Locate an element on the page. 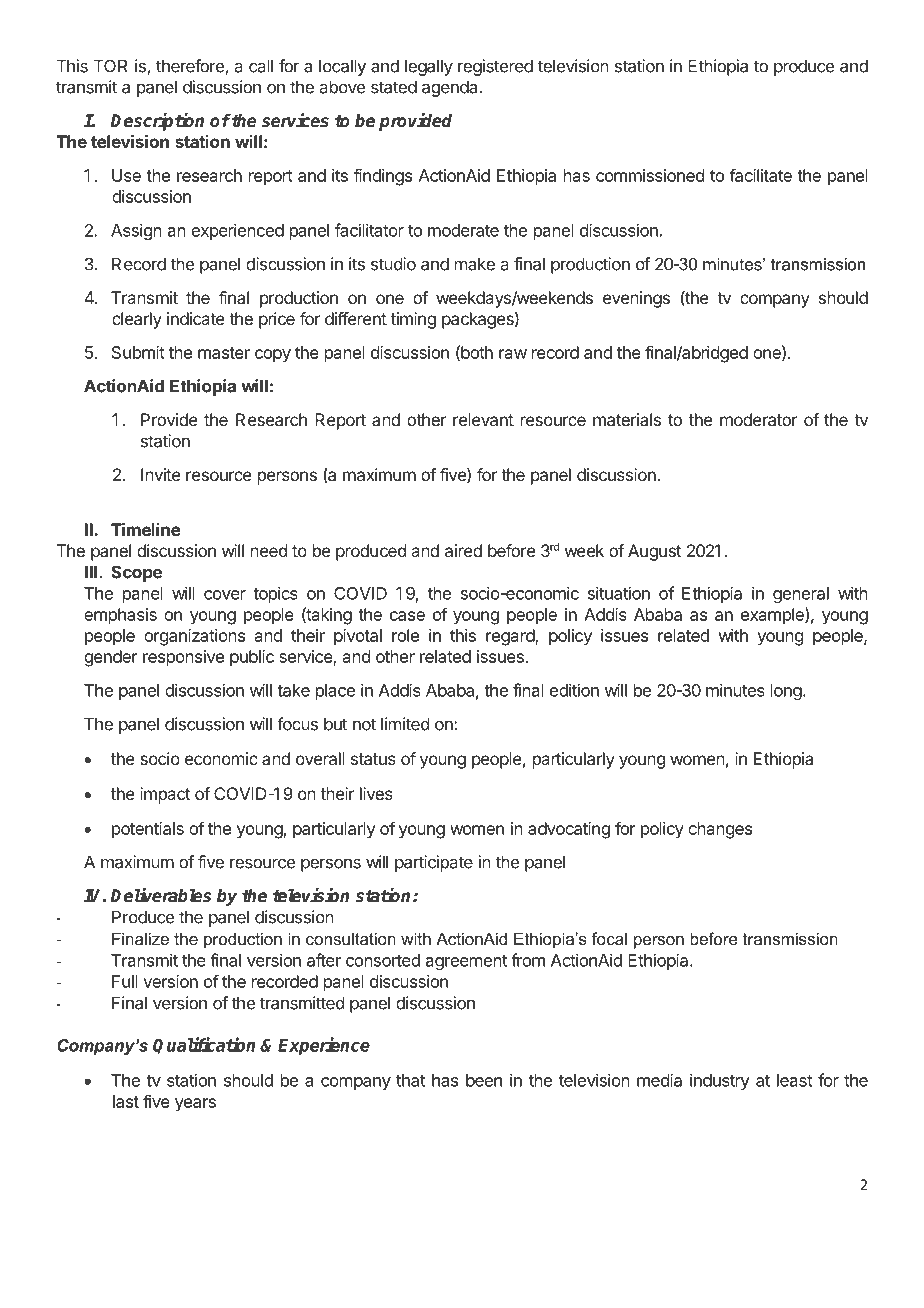 The image size is (924, 1308). facilitate is located at coordinates (760, 175).
